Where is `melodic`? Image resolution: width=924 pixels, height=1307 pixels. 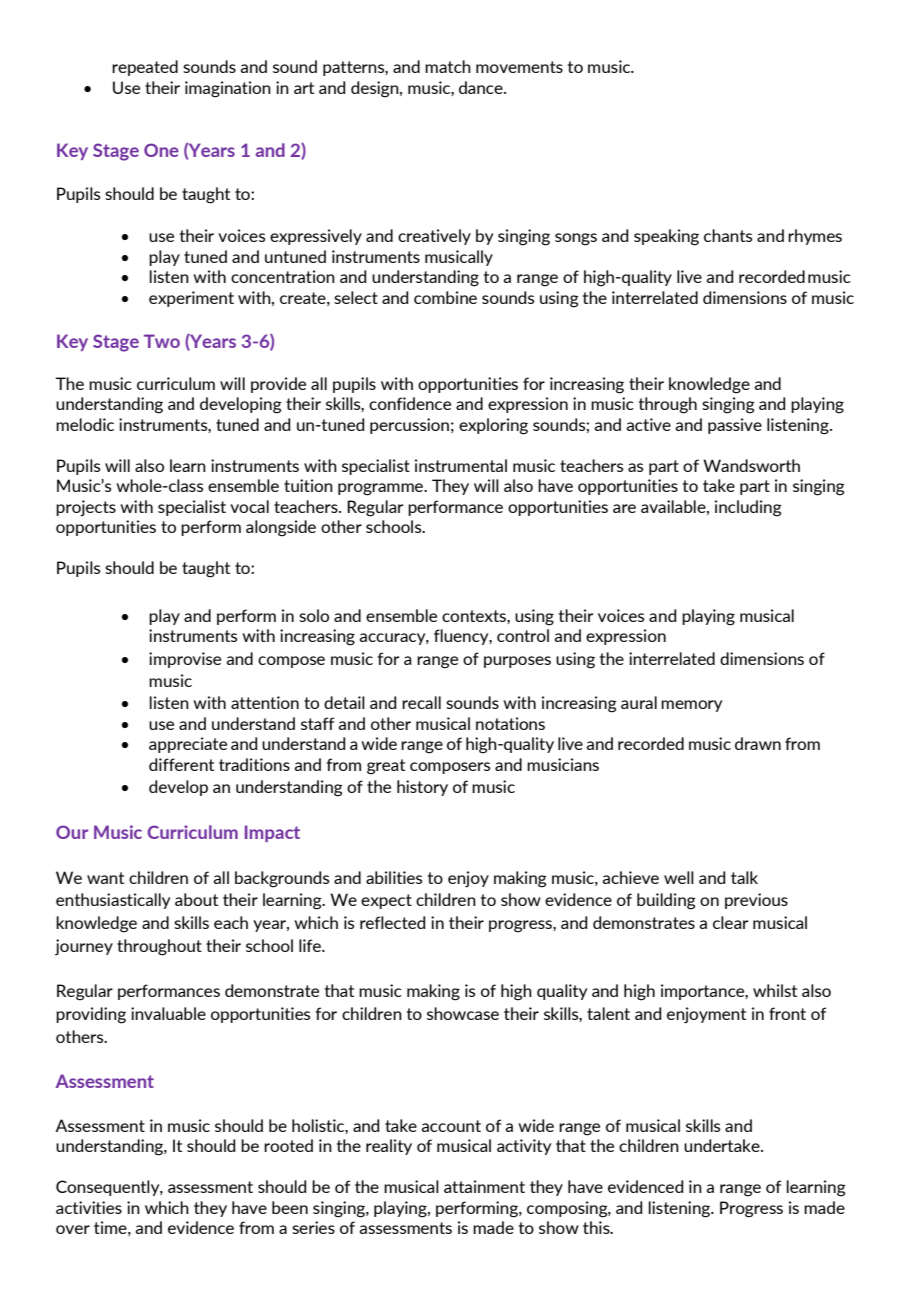
melodic is located at coordinates (85, 424).
